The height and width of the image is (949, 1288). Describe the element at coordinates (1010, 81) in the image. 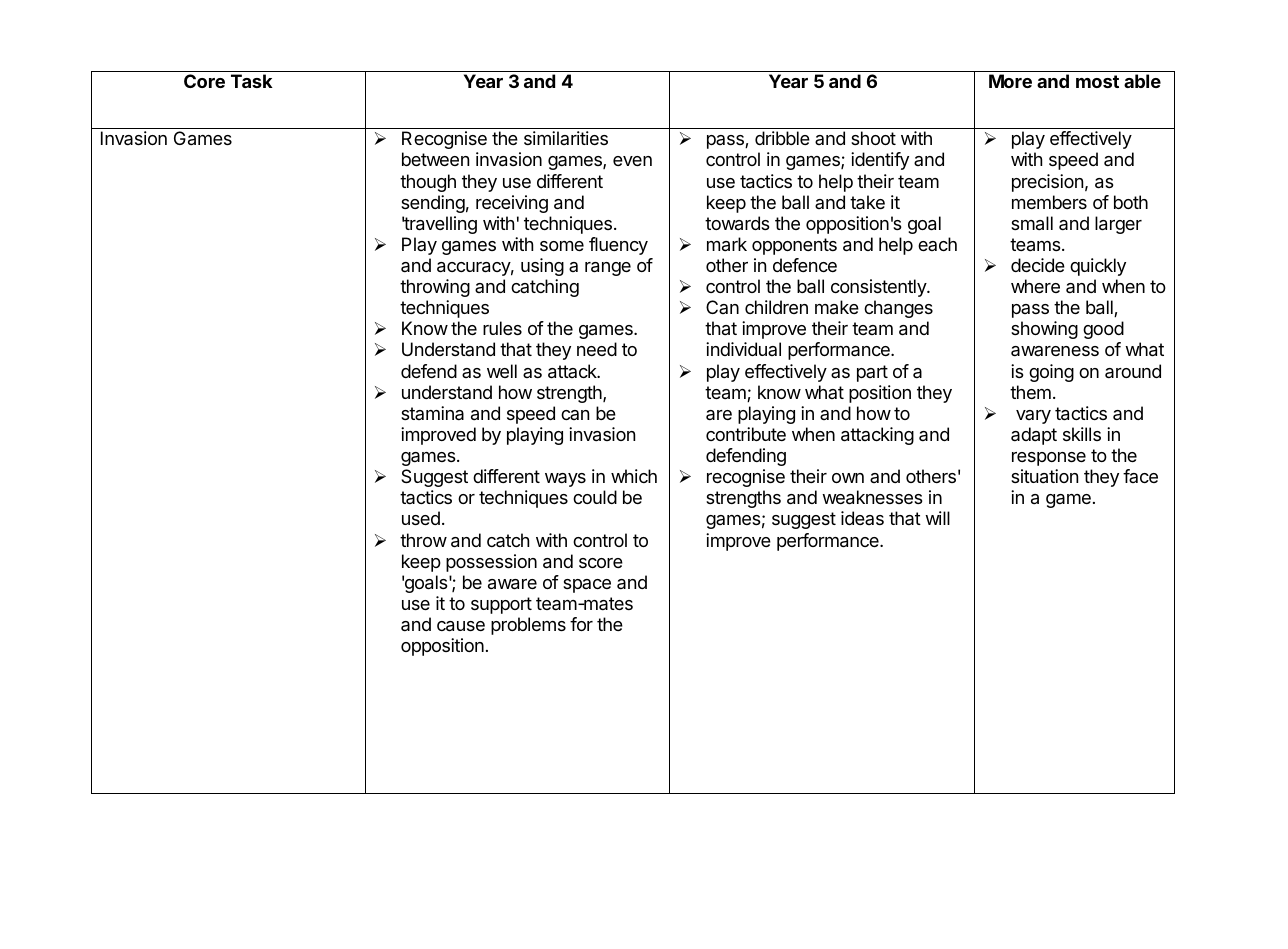

I see `More` at that location.
